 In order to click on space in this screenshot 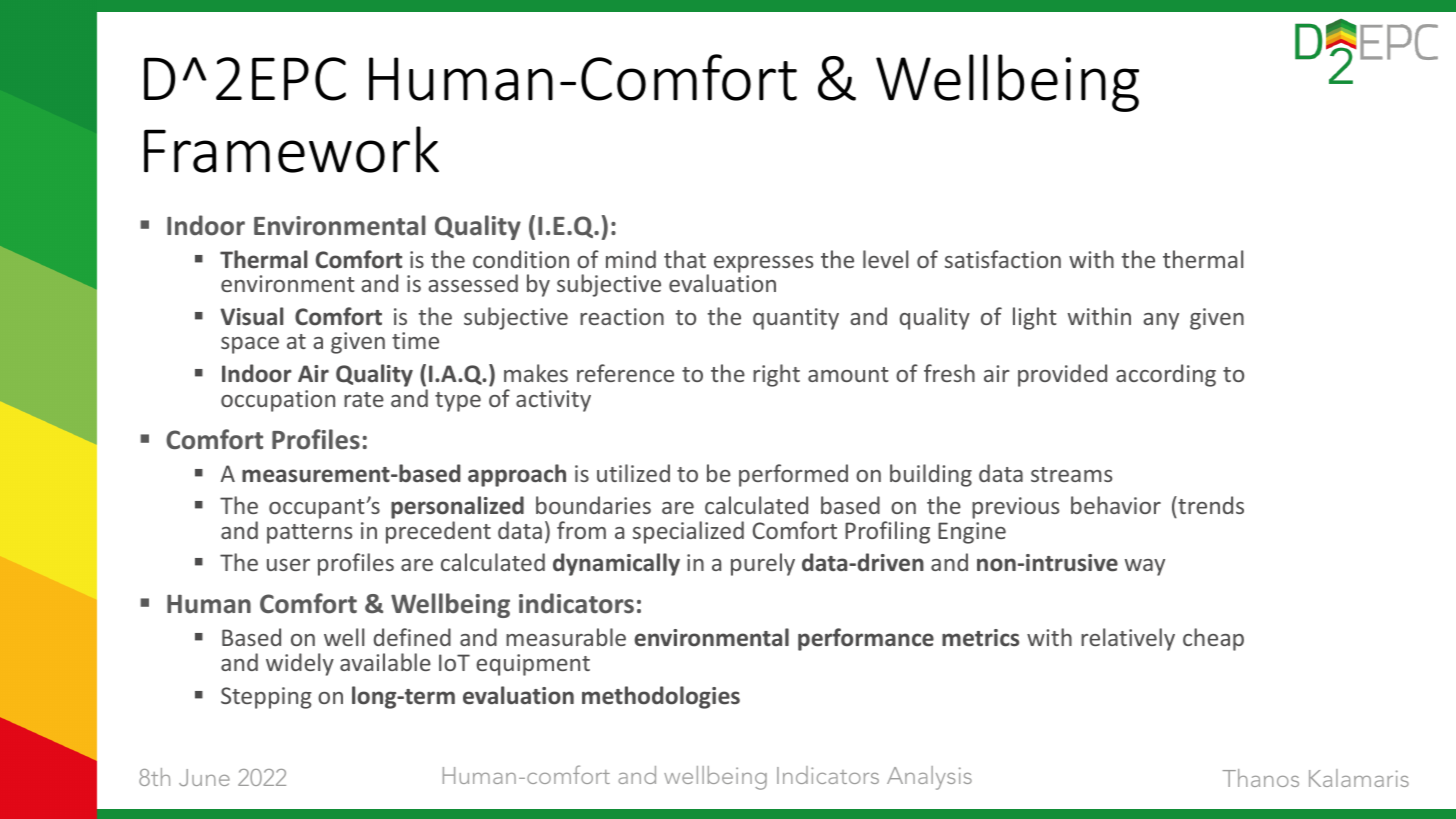, I will do `click(250, 345)`.
